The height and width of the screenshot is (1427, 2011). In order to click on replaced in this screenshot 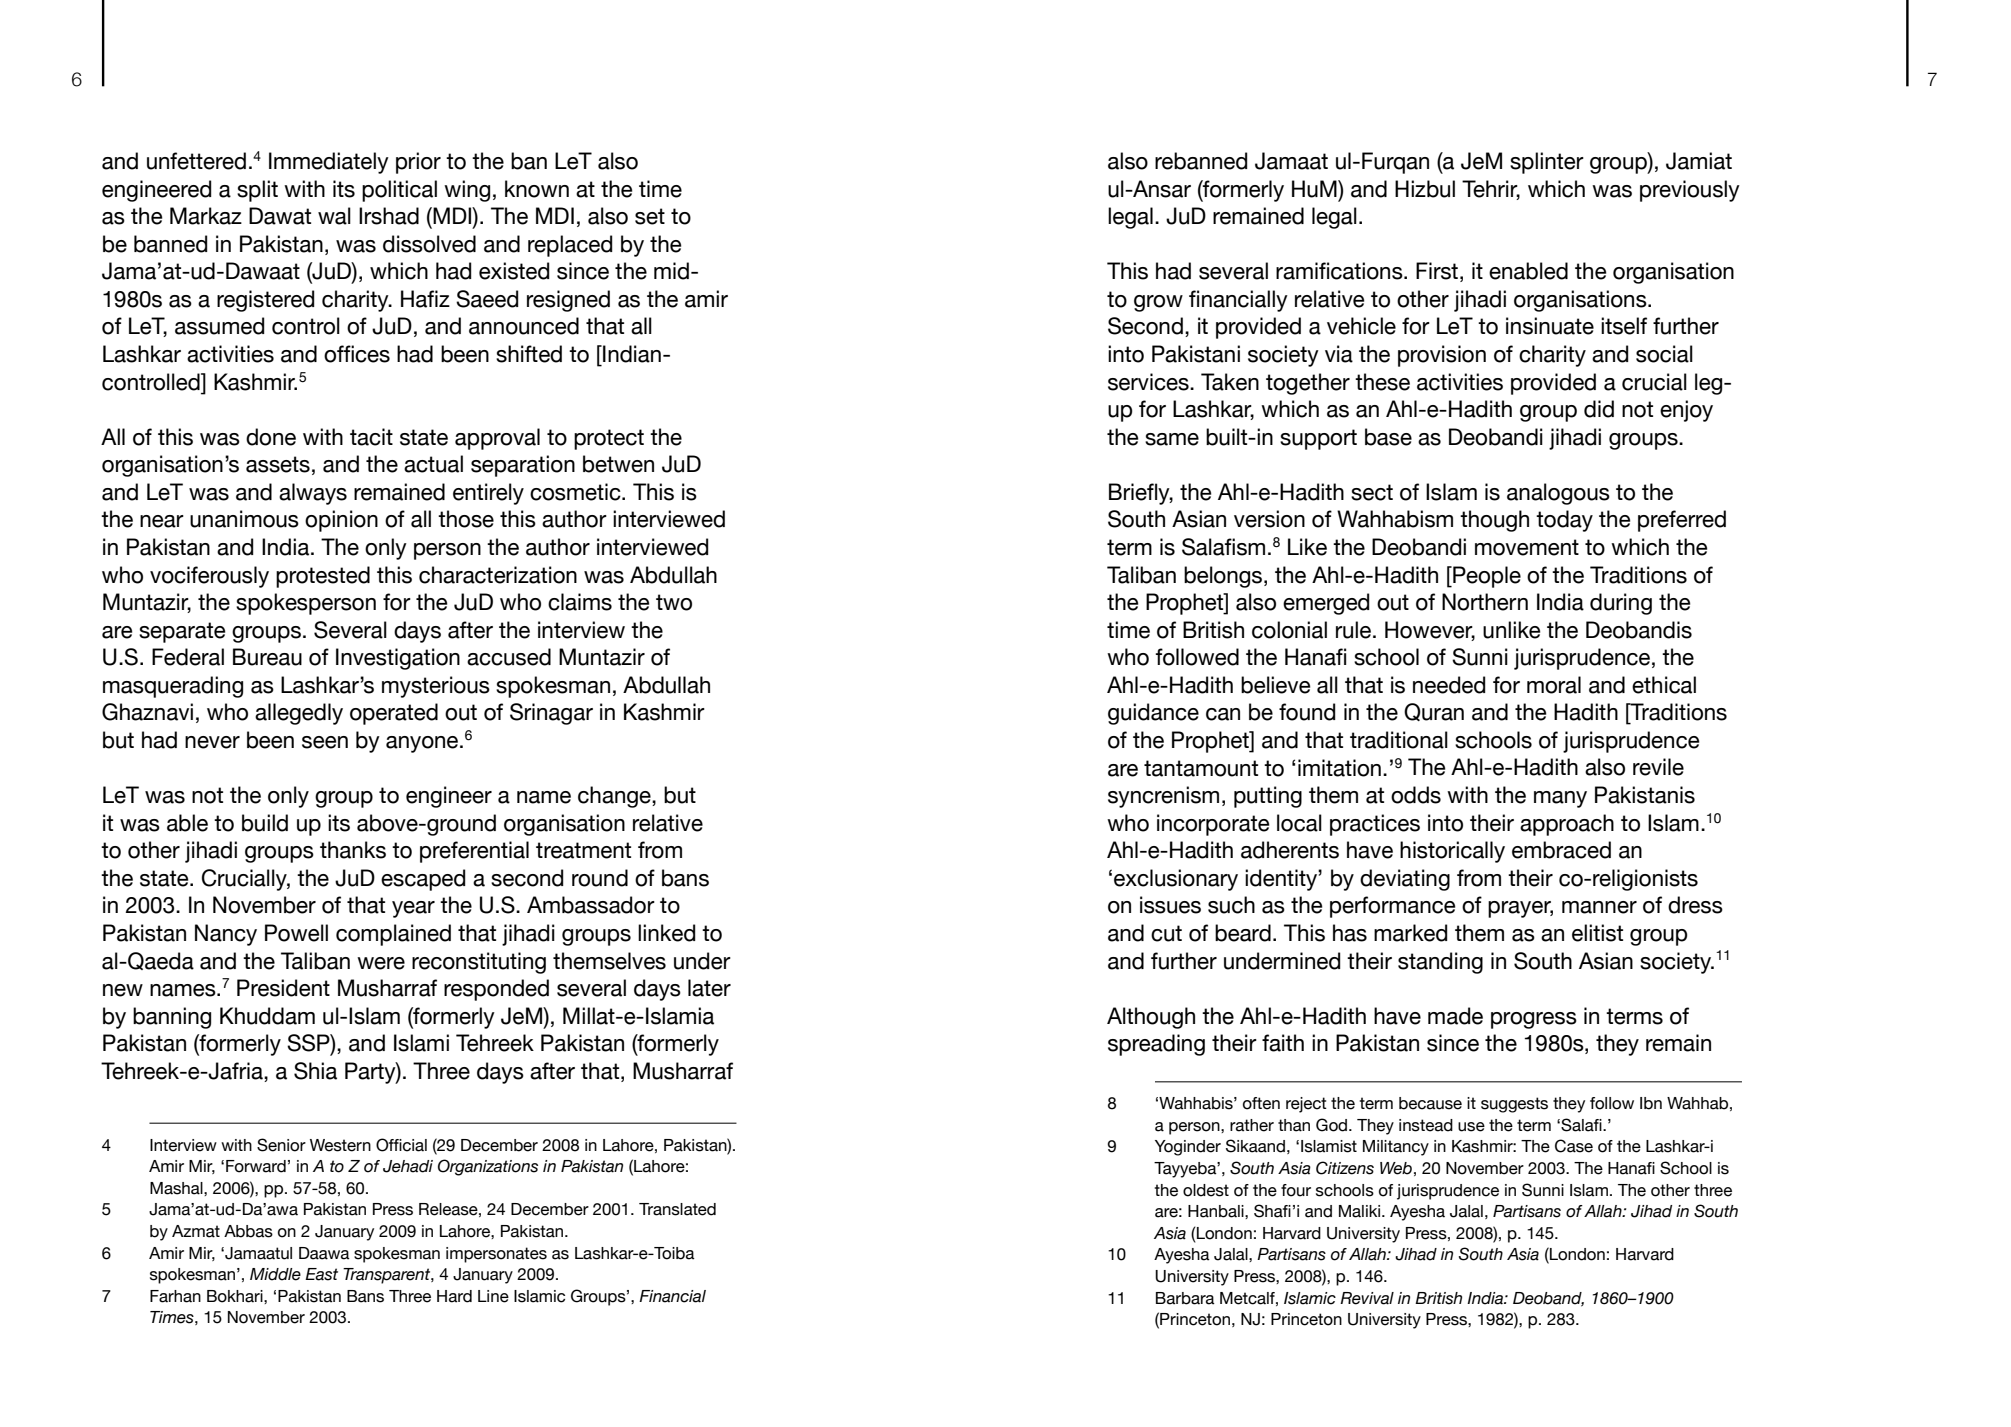, I will do `click(570, 246)`.
